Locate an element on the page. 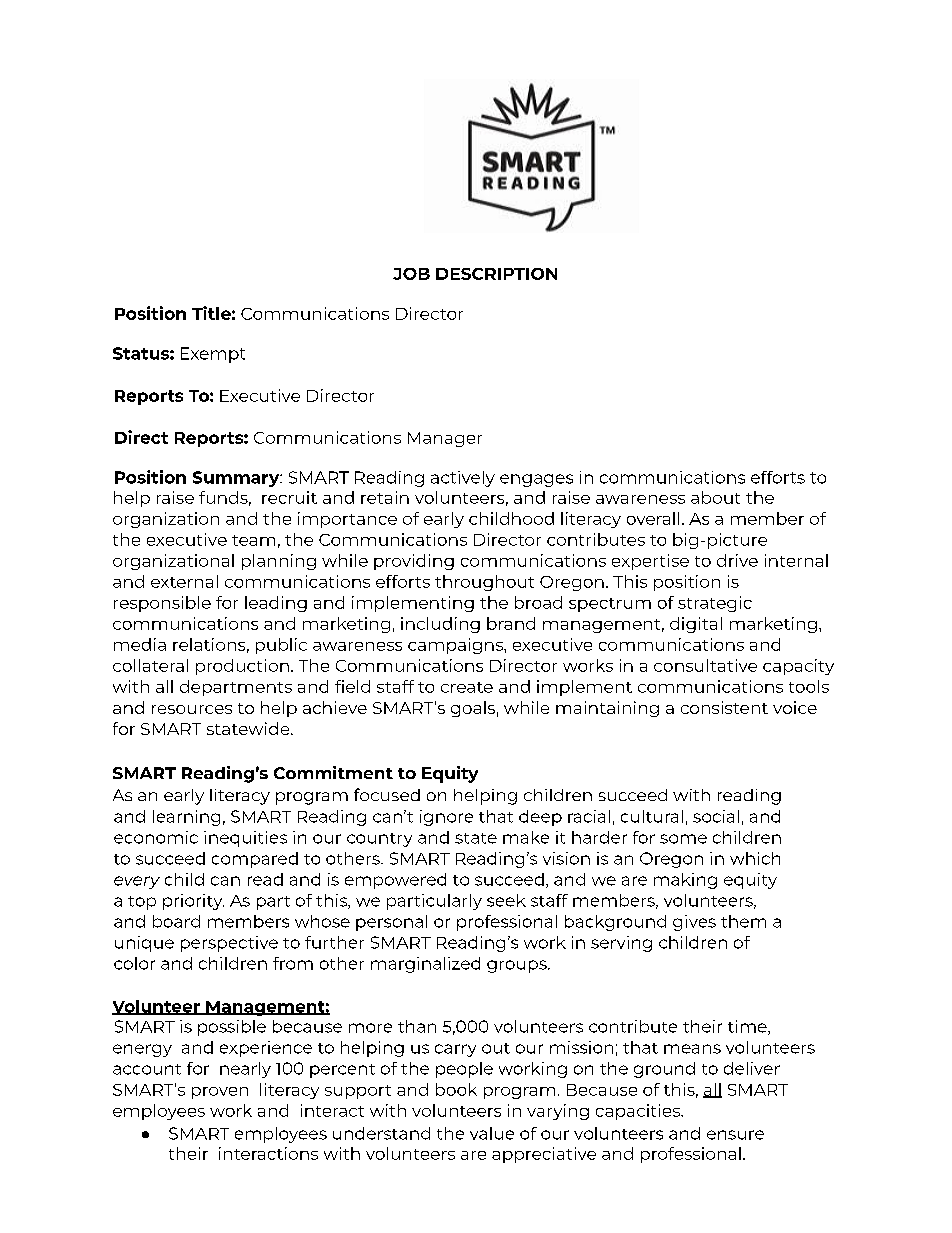 This image has height=1233, width=952. priority is located at coordinates (193, 902).
